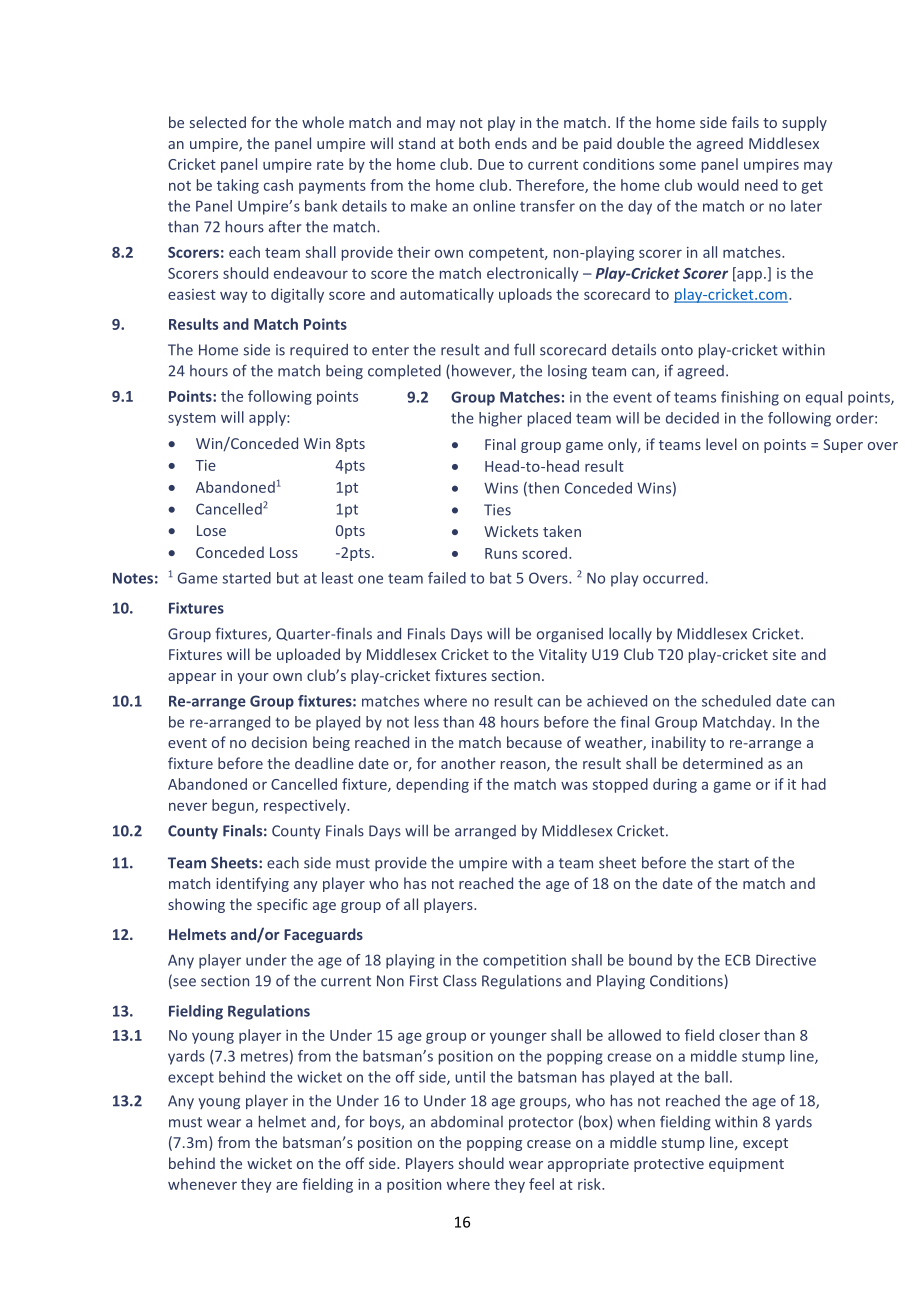 This screenshot has height=1308, width=924. What do you see at coordinates (287, 1185) in the screenshot?
I see `are` at bounding box center [287, 1185].
